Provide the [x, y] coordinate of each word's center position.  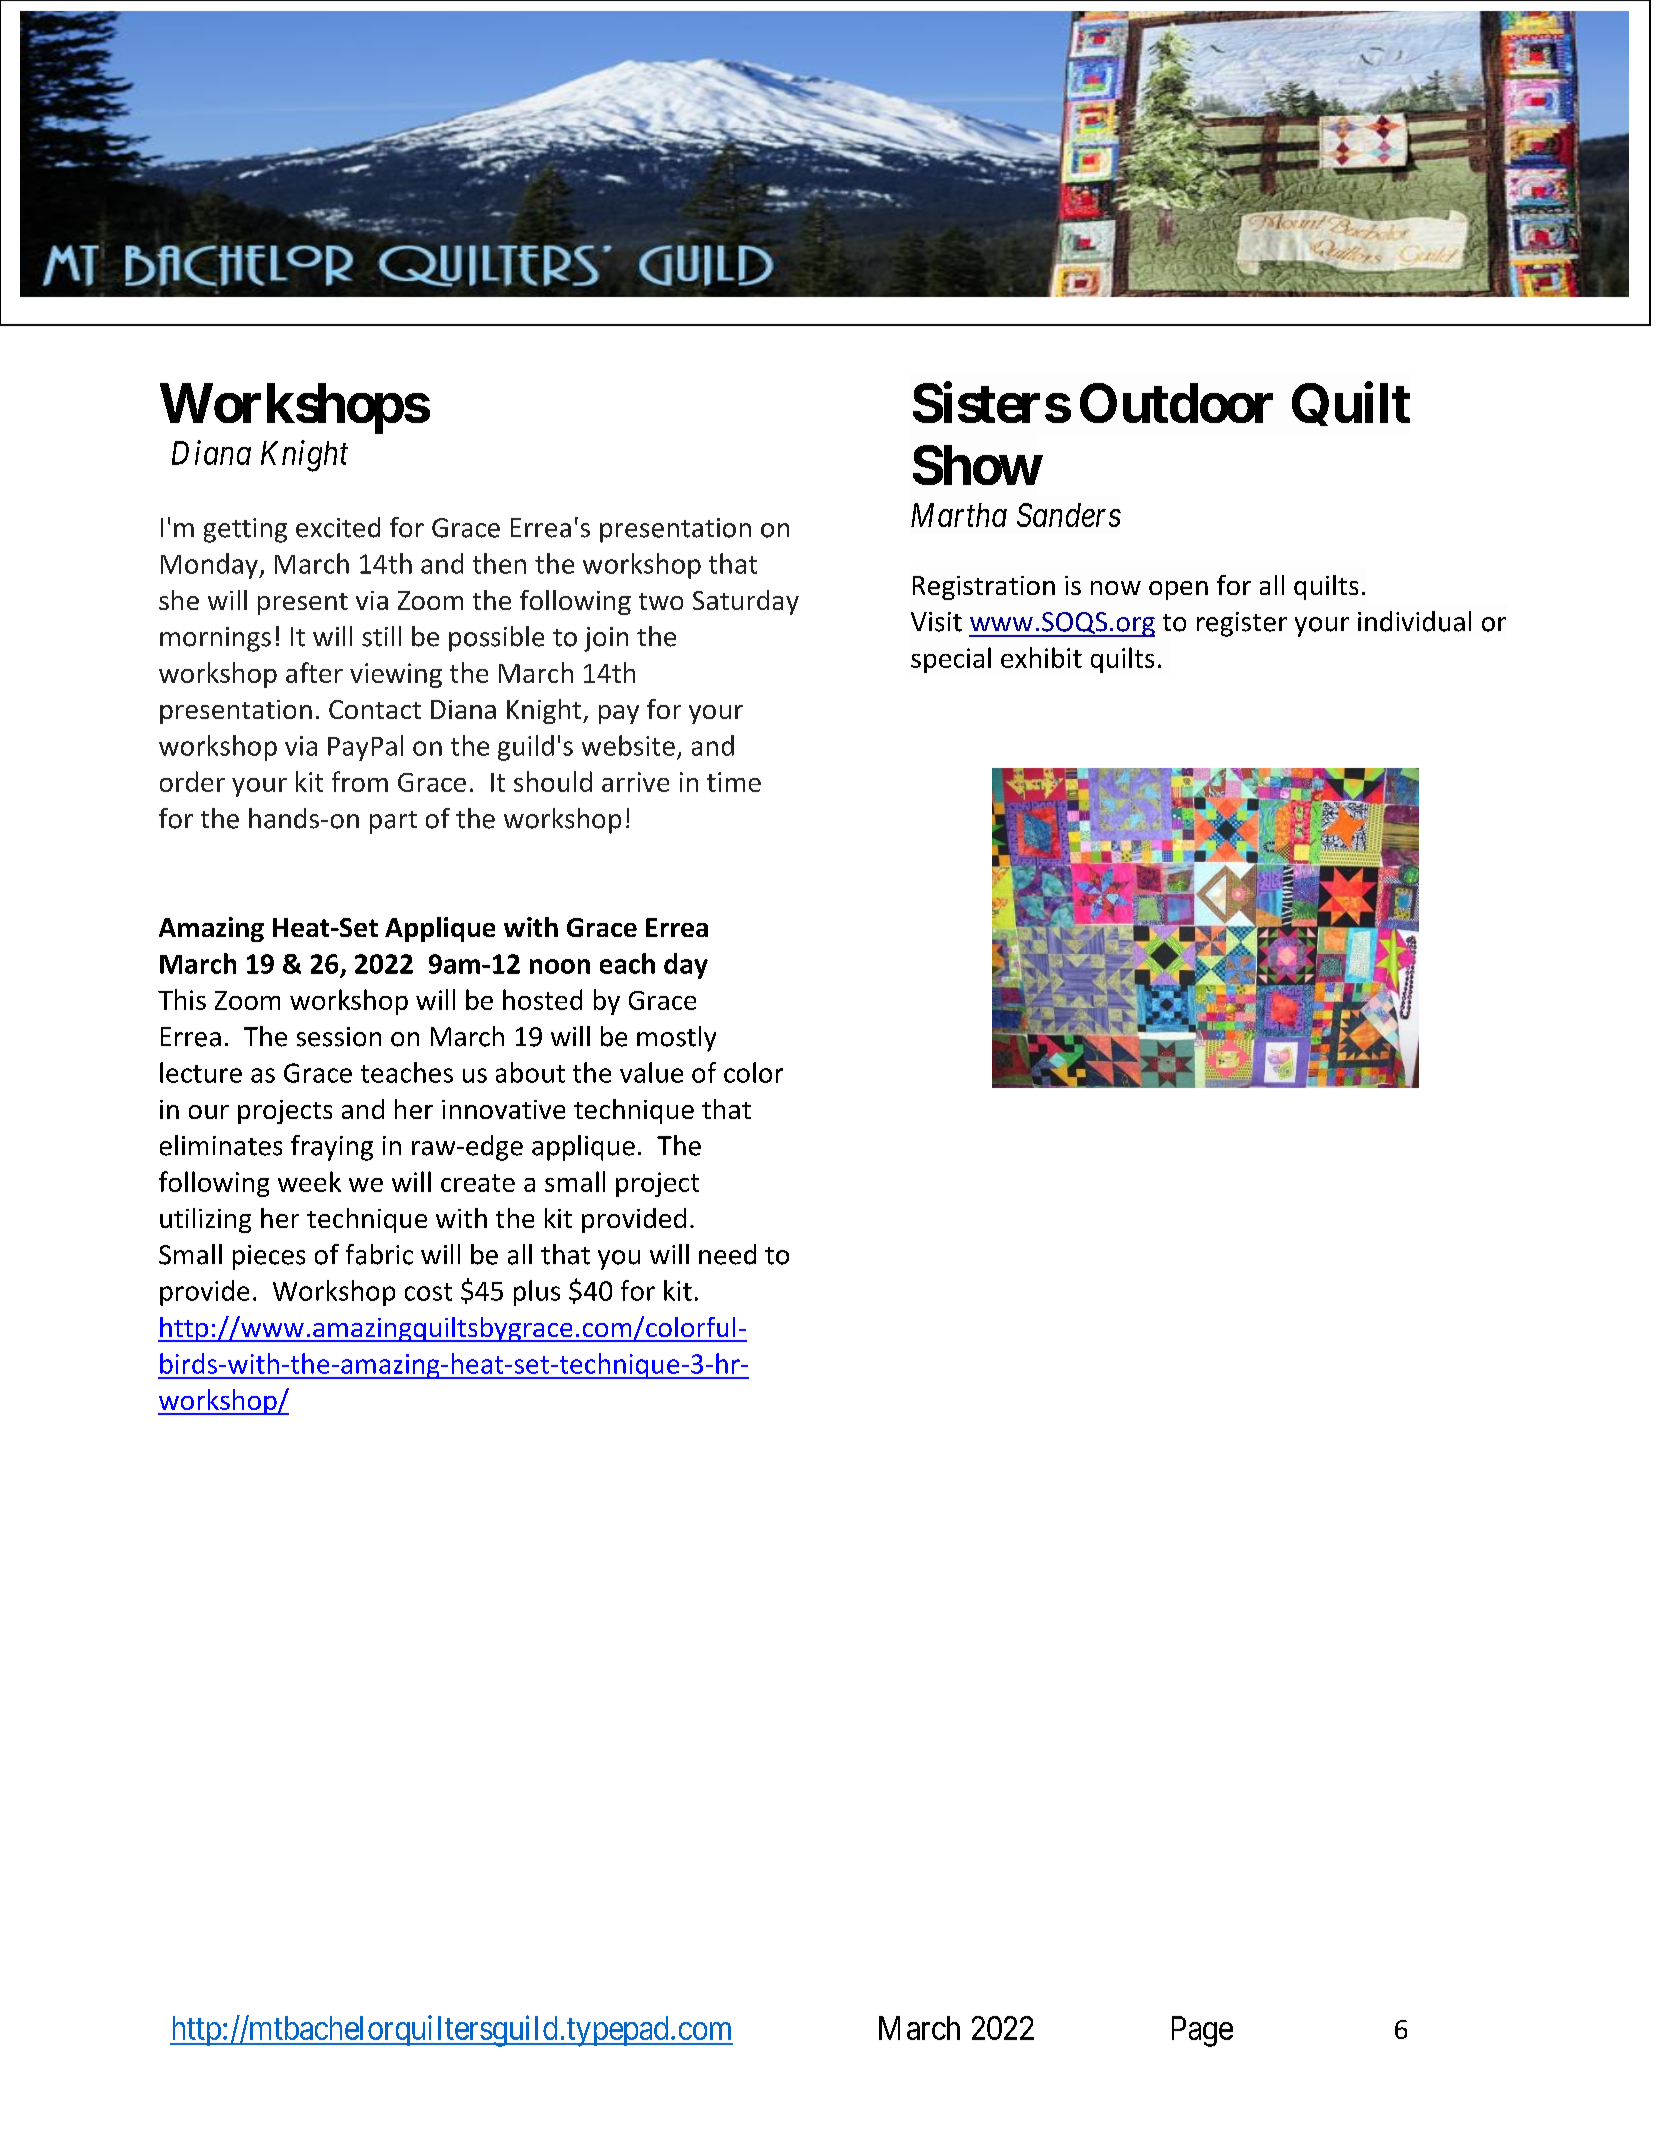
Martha [959, 515]
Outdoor [1176, 403]
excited [338, 527]
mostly [676, 1039]
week [309, 1181]
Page [1202, 2031]
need [727, 1254]
